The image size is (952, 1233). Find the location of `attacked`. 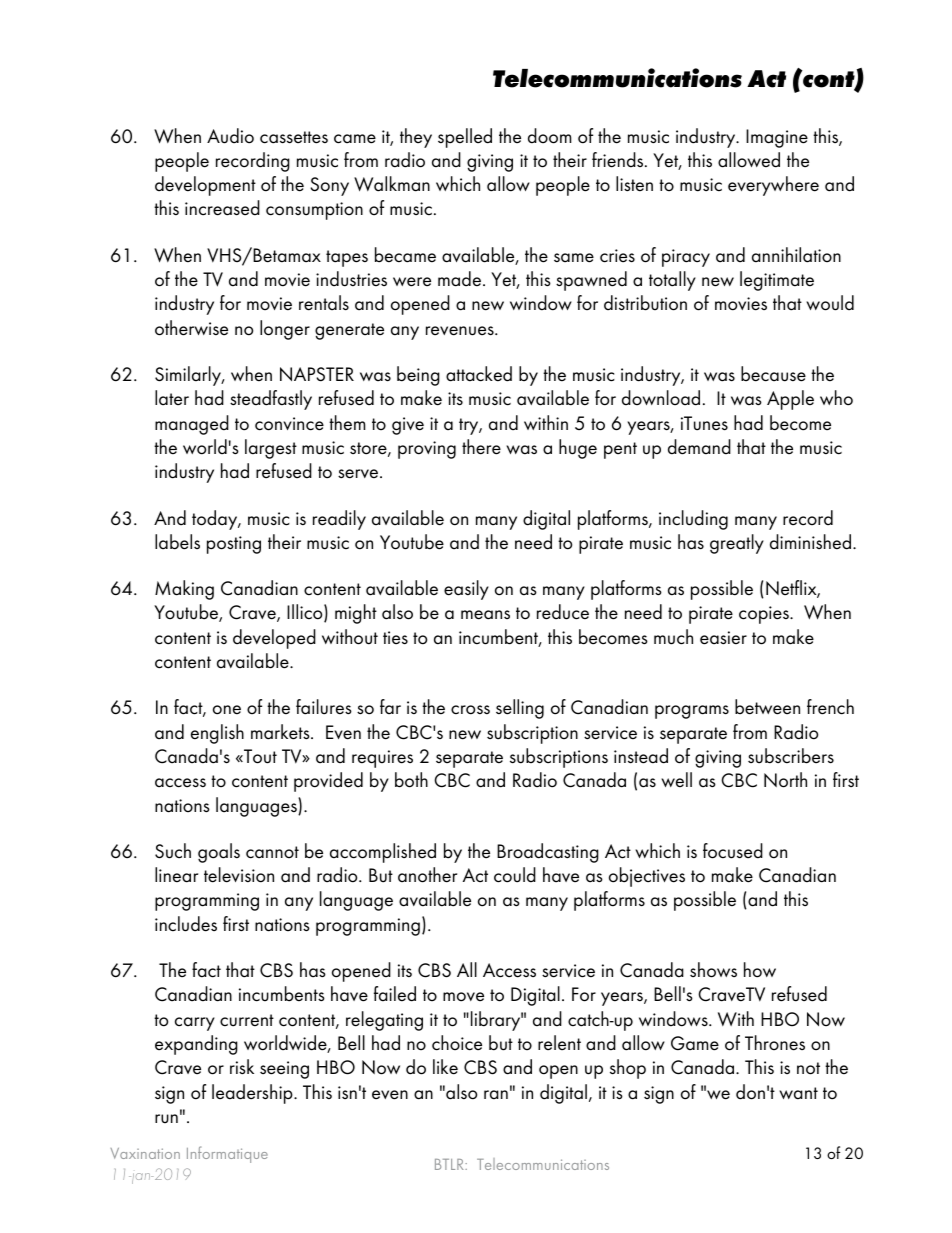

attacked is located at coordinates (479, 374).
